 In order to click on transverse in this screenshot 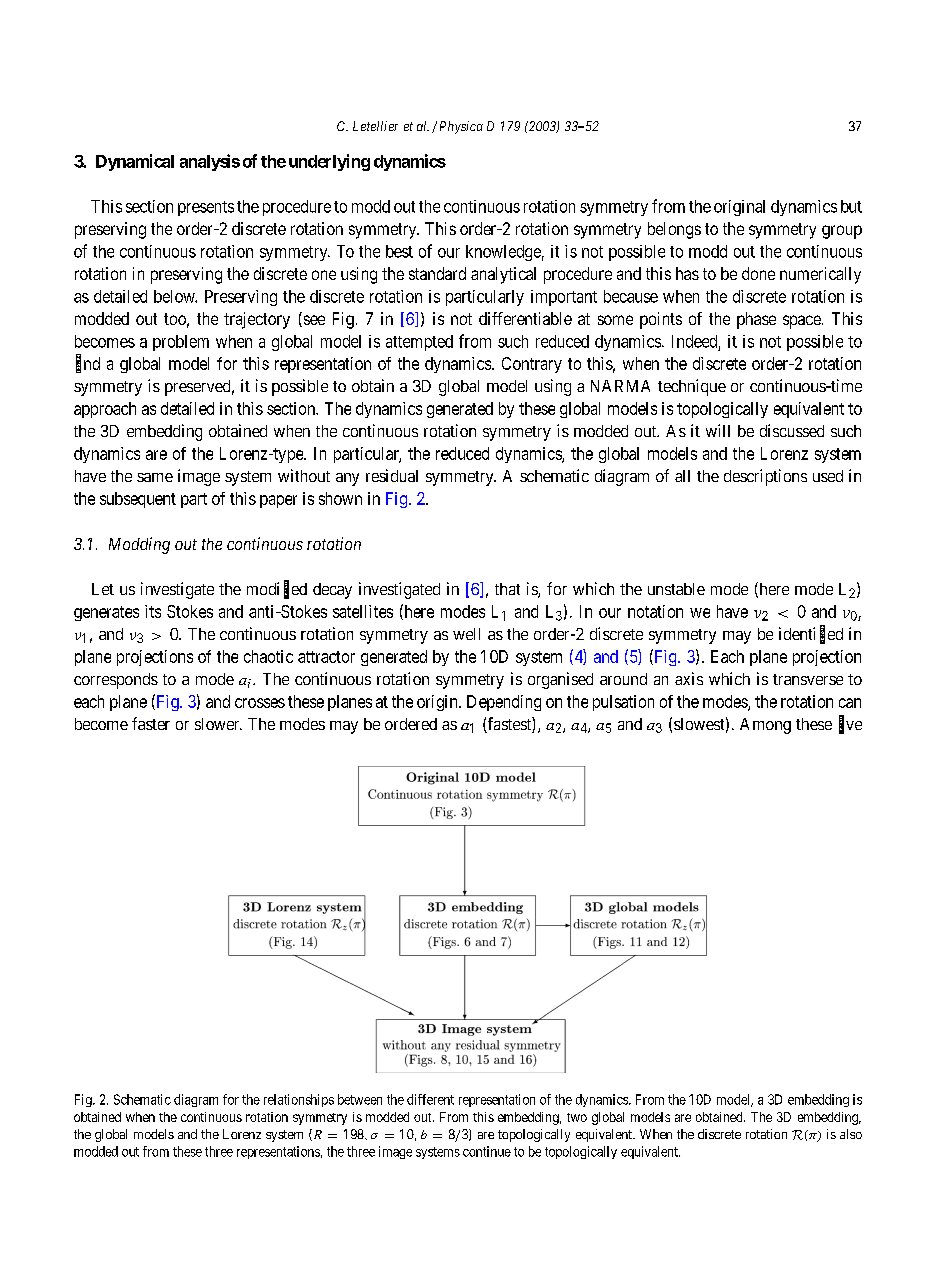, I will do `click(808, 679)`.
